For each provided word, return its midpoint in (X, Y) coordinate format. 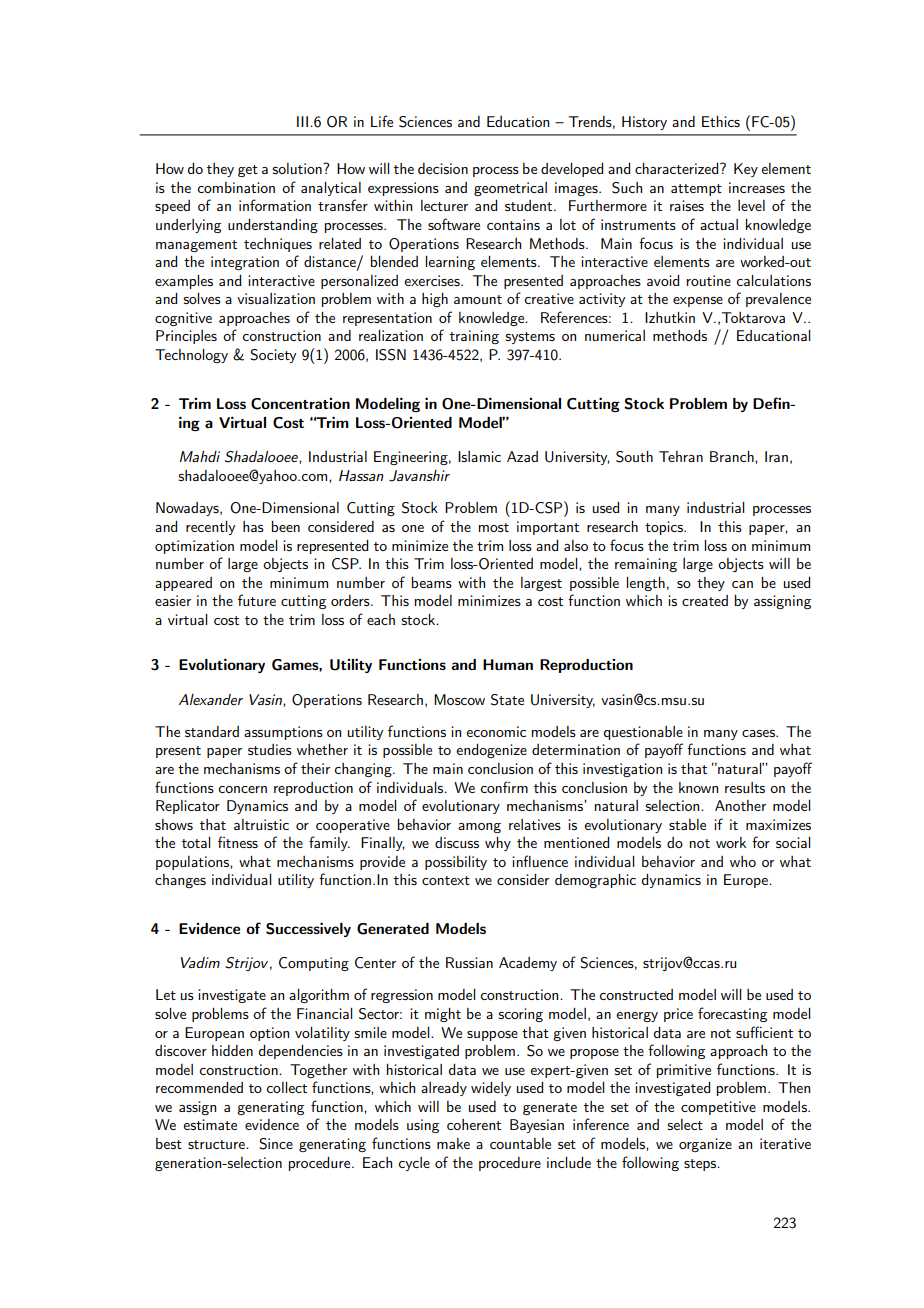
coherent (474, 1124)
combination (236, 187)
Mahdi (200, 456)
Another (740, 805)
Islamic (479, 456)
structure (217, 1144)
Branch (733, 456)
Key (746, 170)
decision (443, 168)
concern (242, 789)
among (479, 828)
